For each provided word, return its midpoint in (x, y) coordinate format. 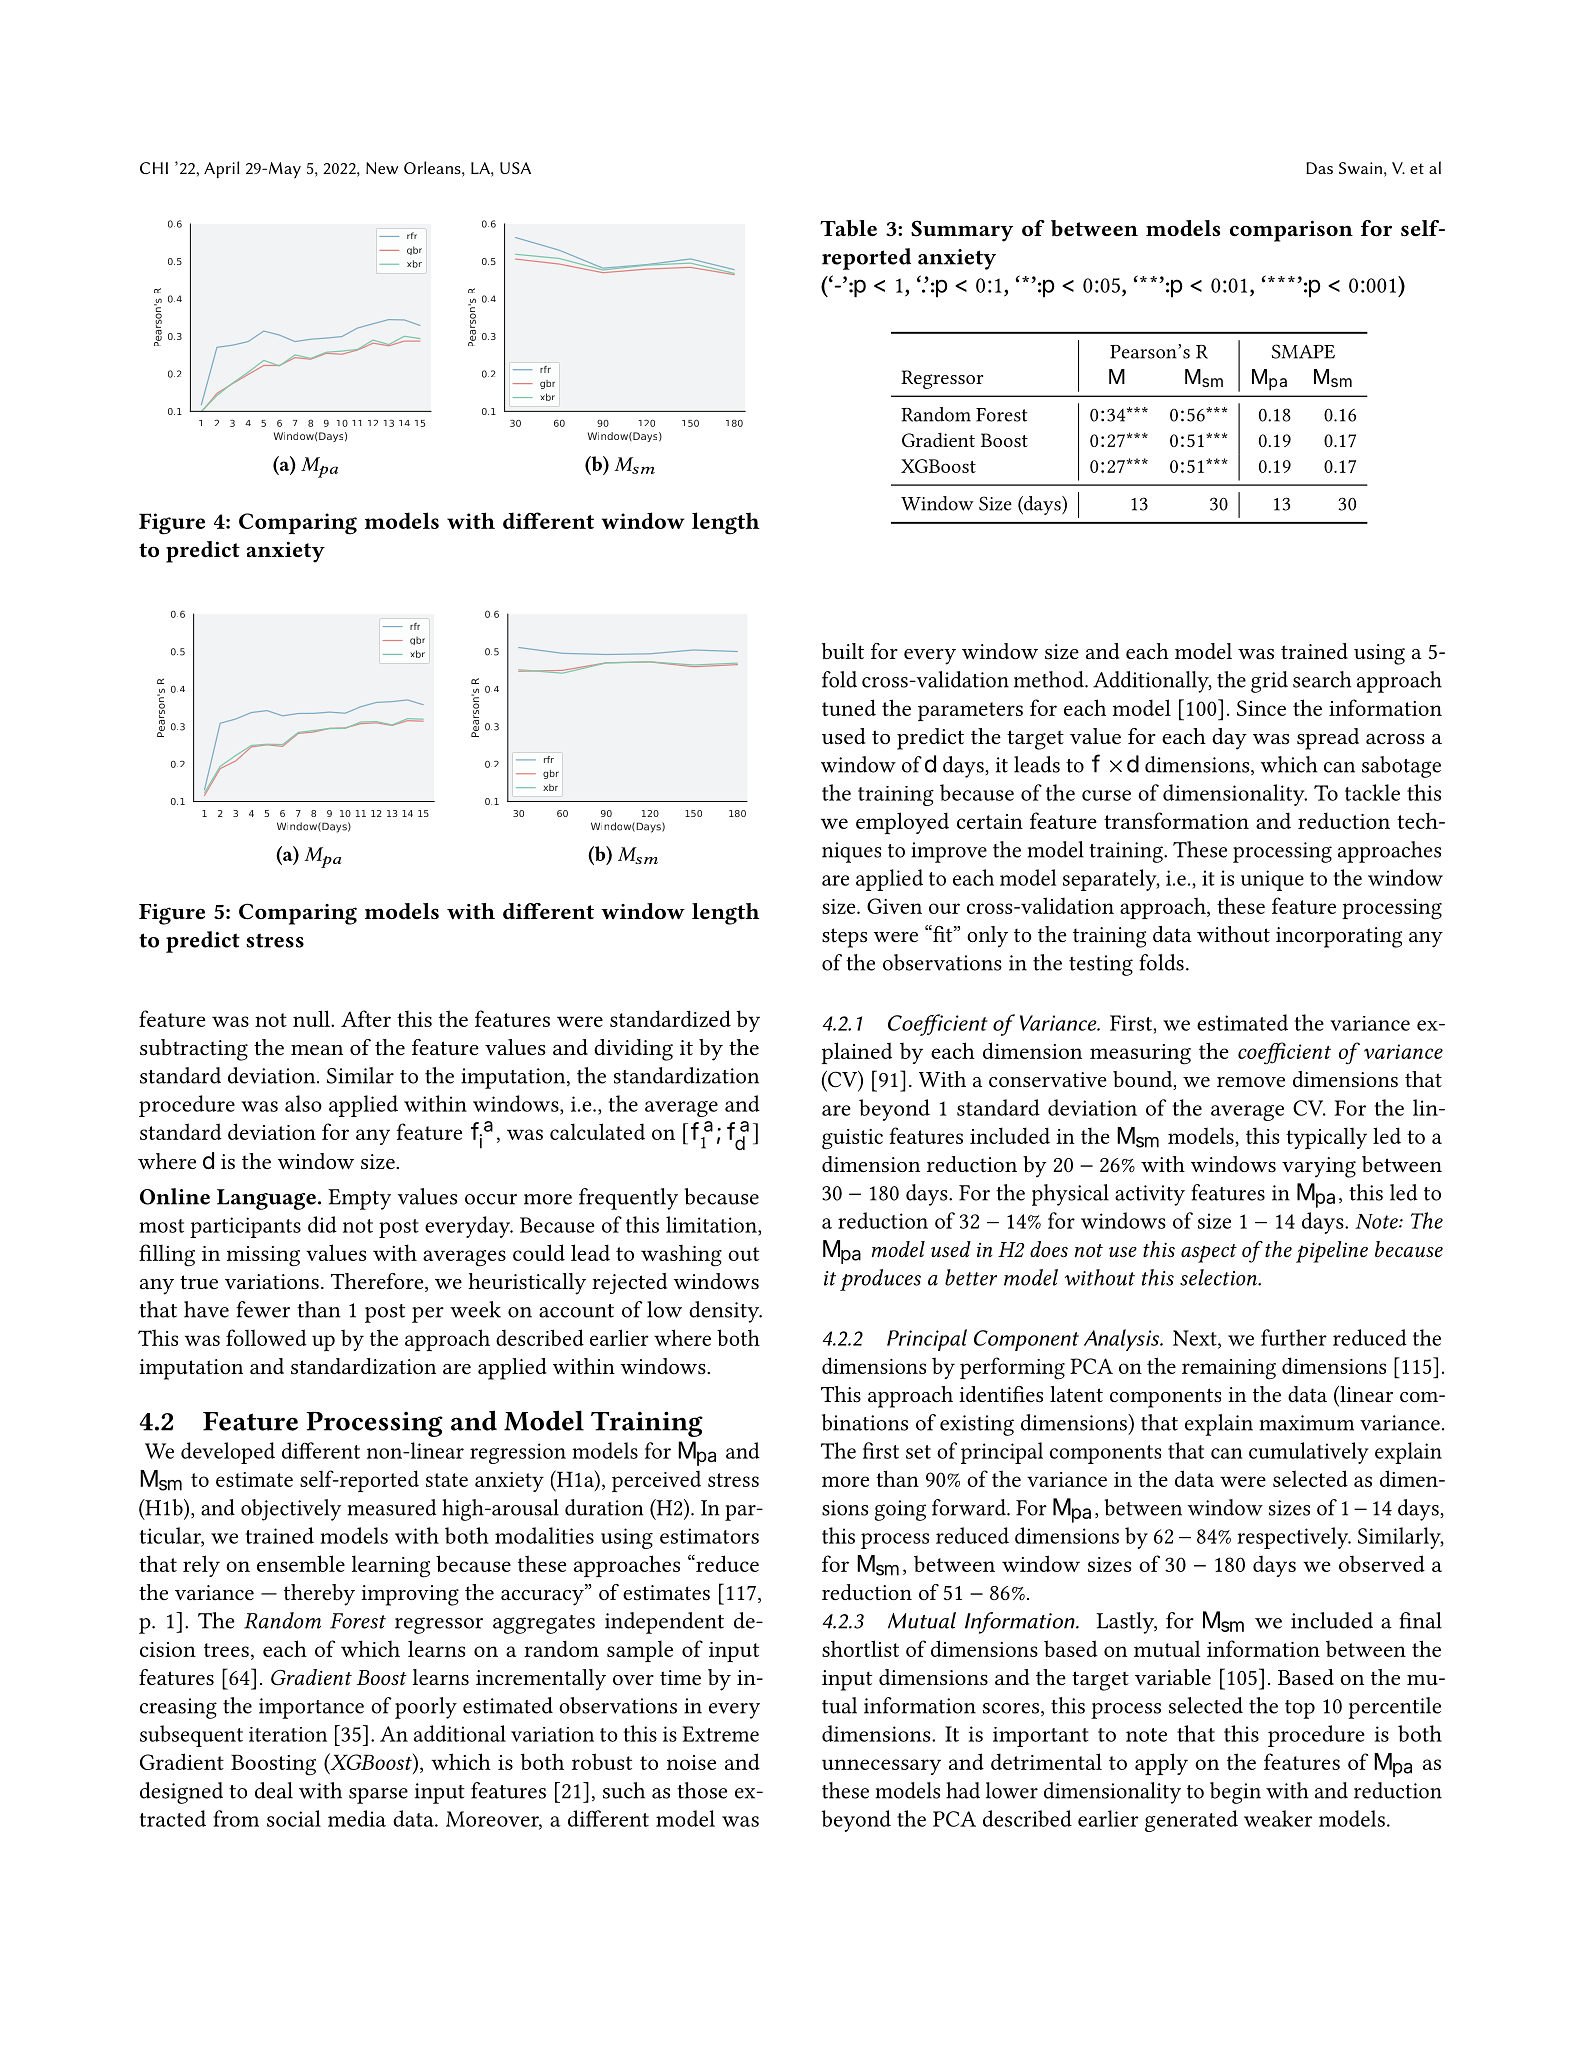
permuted (201, 1348)
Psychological (306, 1504)
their (1024, 1648)
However (877, 1478)
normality (1313, 1799)
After (366, 1018)
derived (1161, 1478)
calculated (597, 1131)
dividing (633, 1050)
